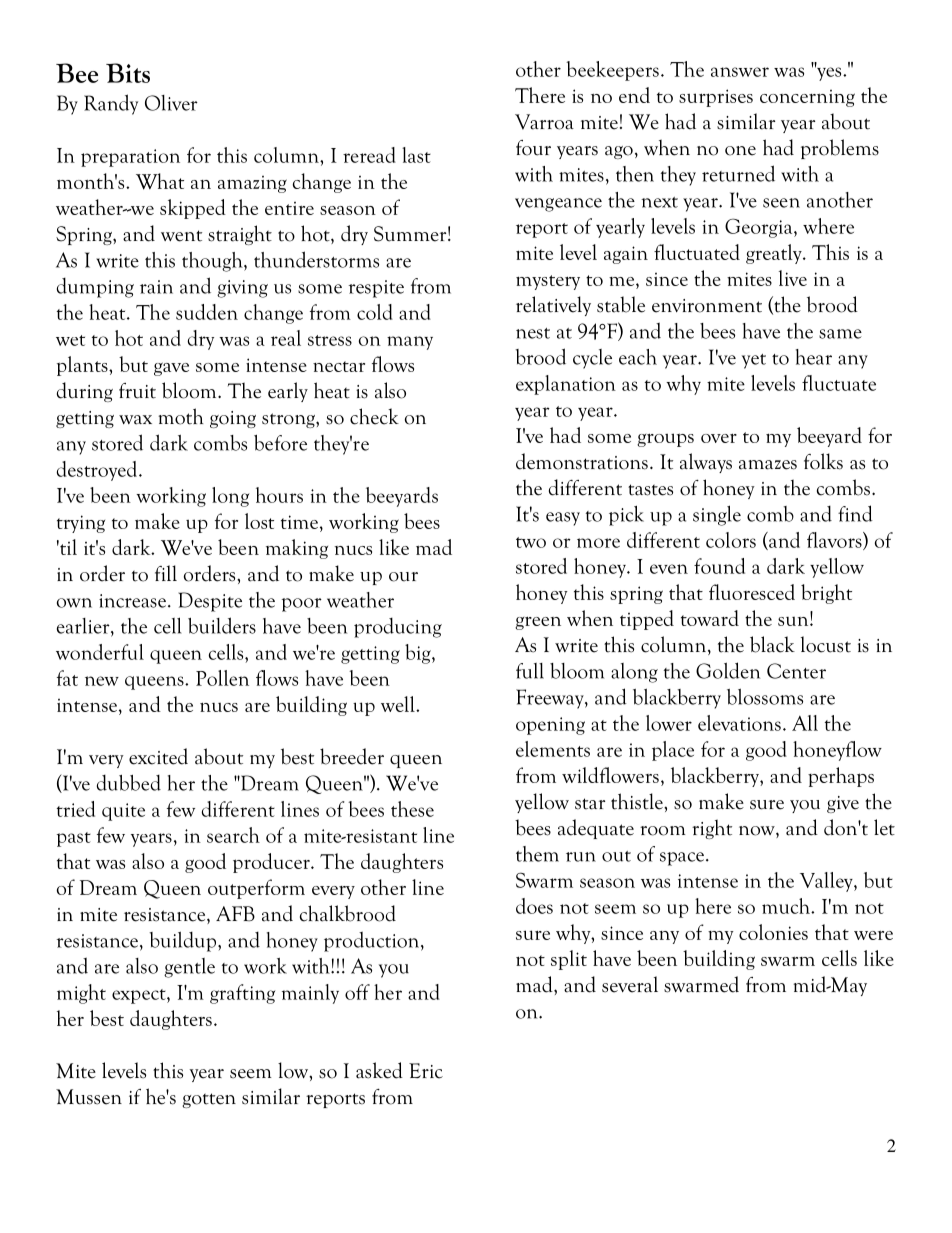 Image resolution: width=952 pixels, height=1233 pixels. What do you see at coordinates (544, 122) in the screenshot?
I see `Varroa` at bounding box center [544, 122].
